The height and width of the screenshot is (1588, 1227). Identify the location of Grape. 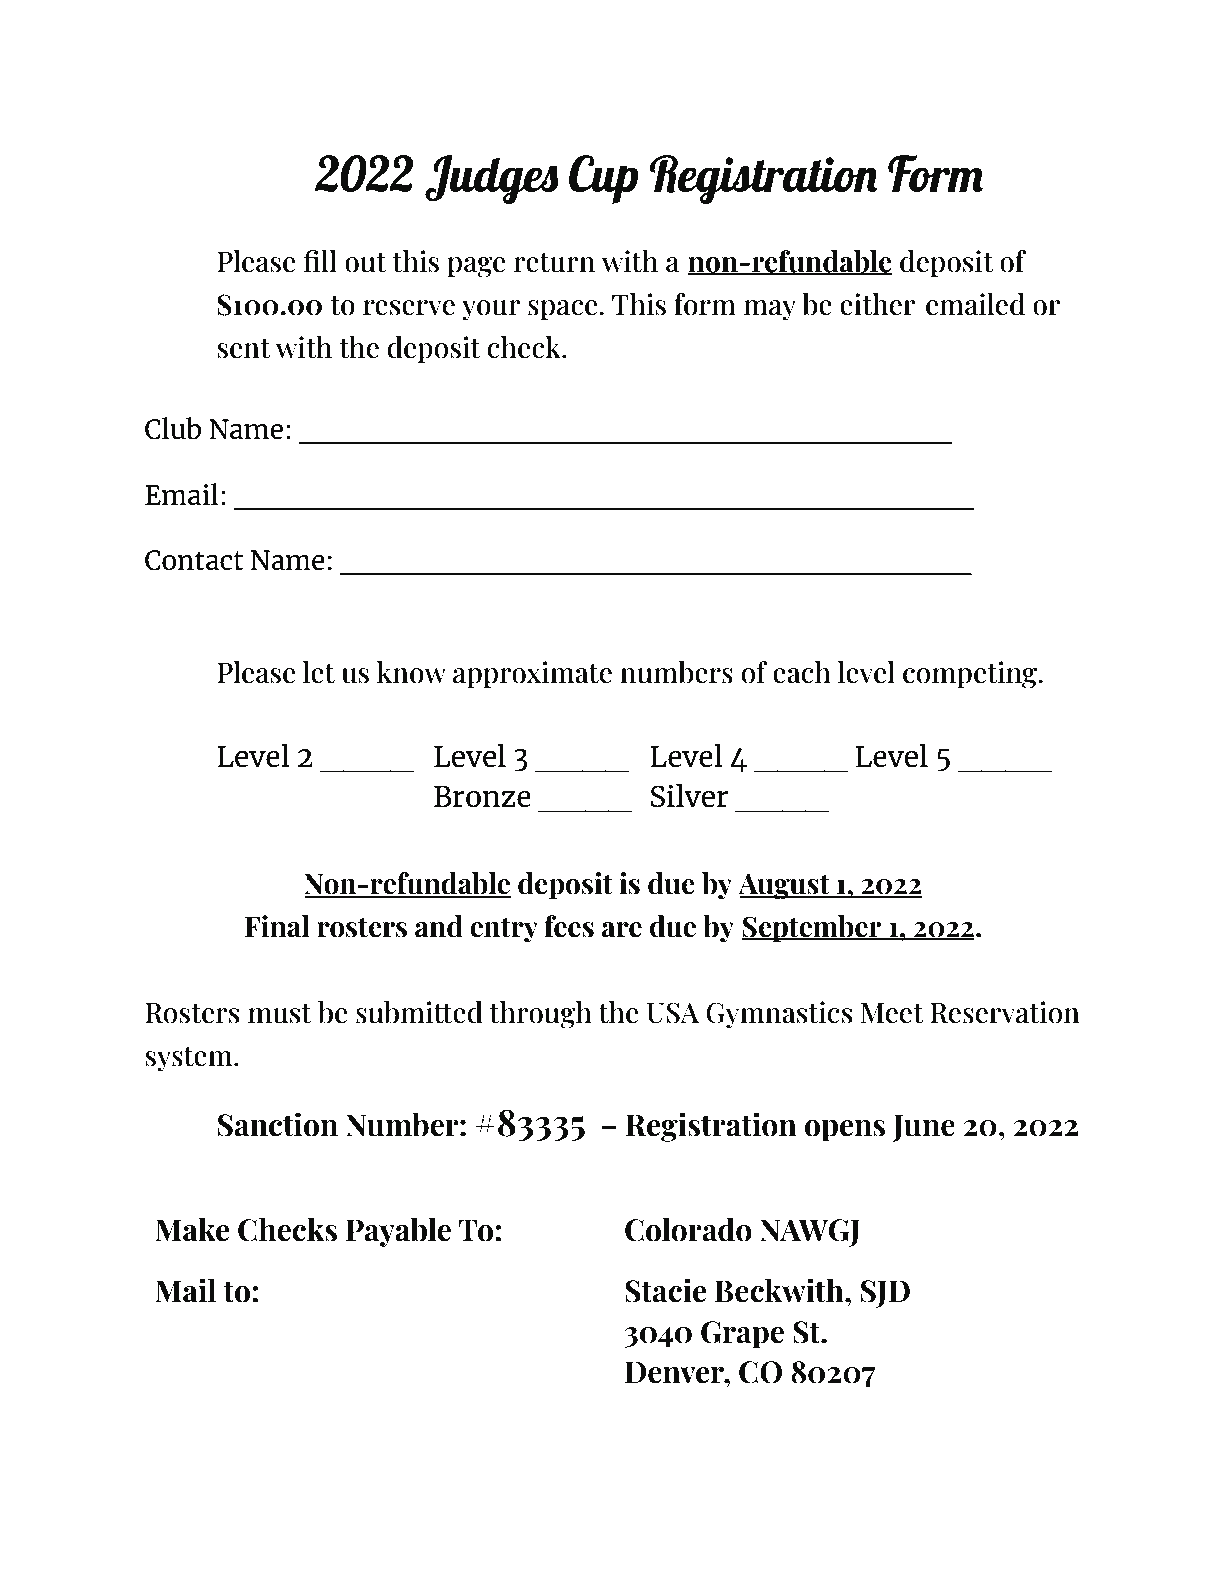
(742, 1335).
